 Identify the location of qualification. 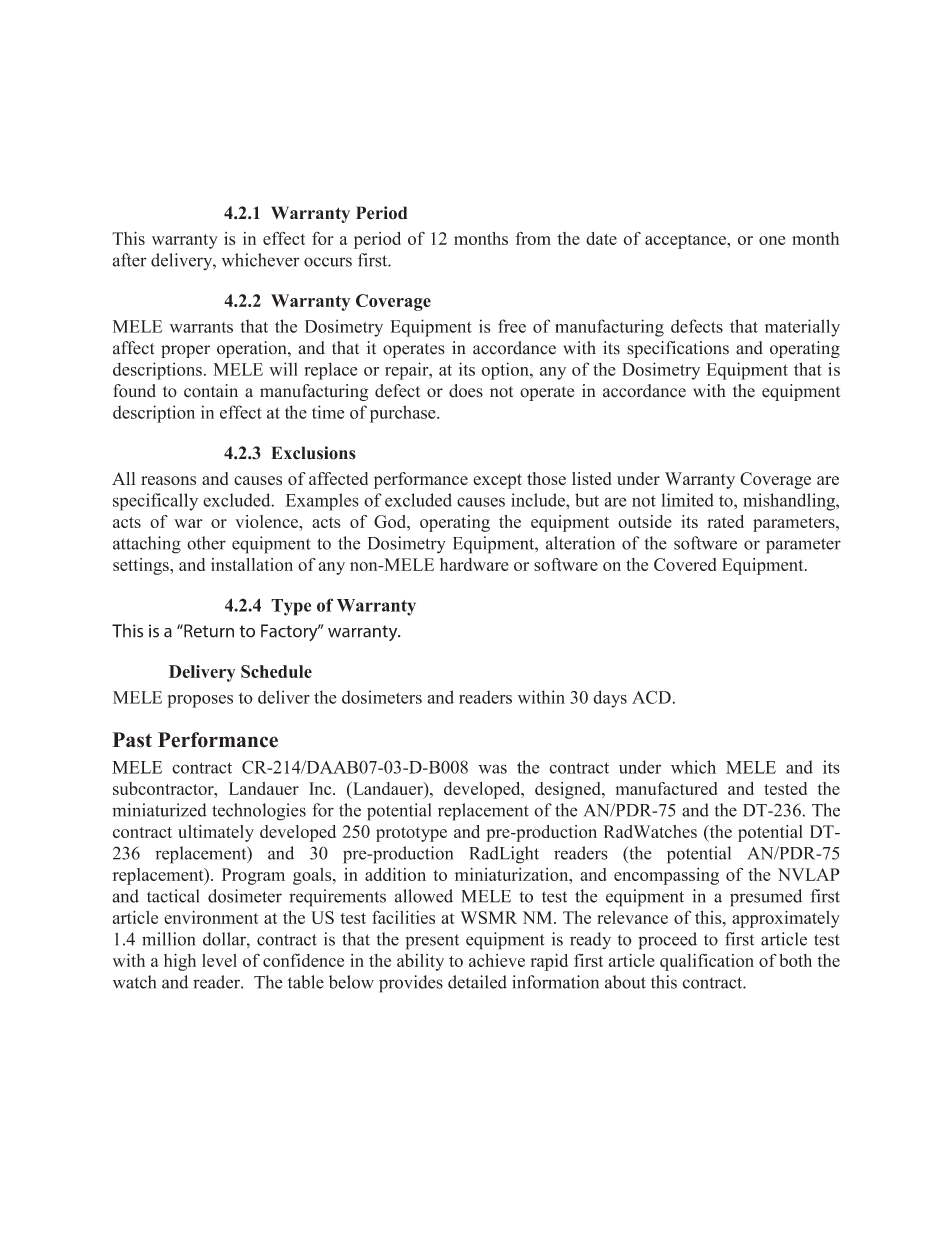
(707, 962).
